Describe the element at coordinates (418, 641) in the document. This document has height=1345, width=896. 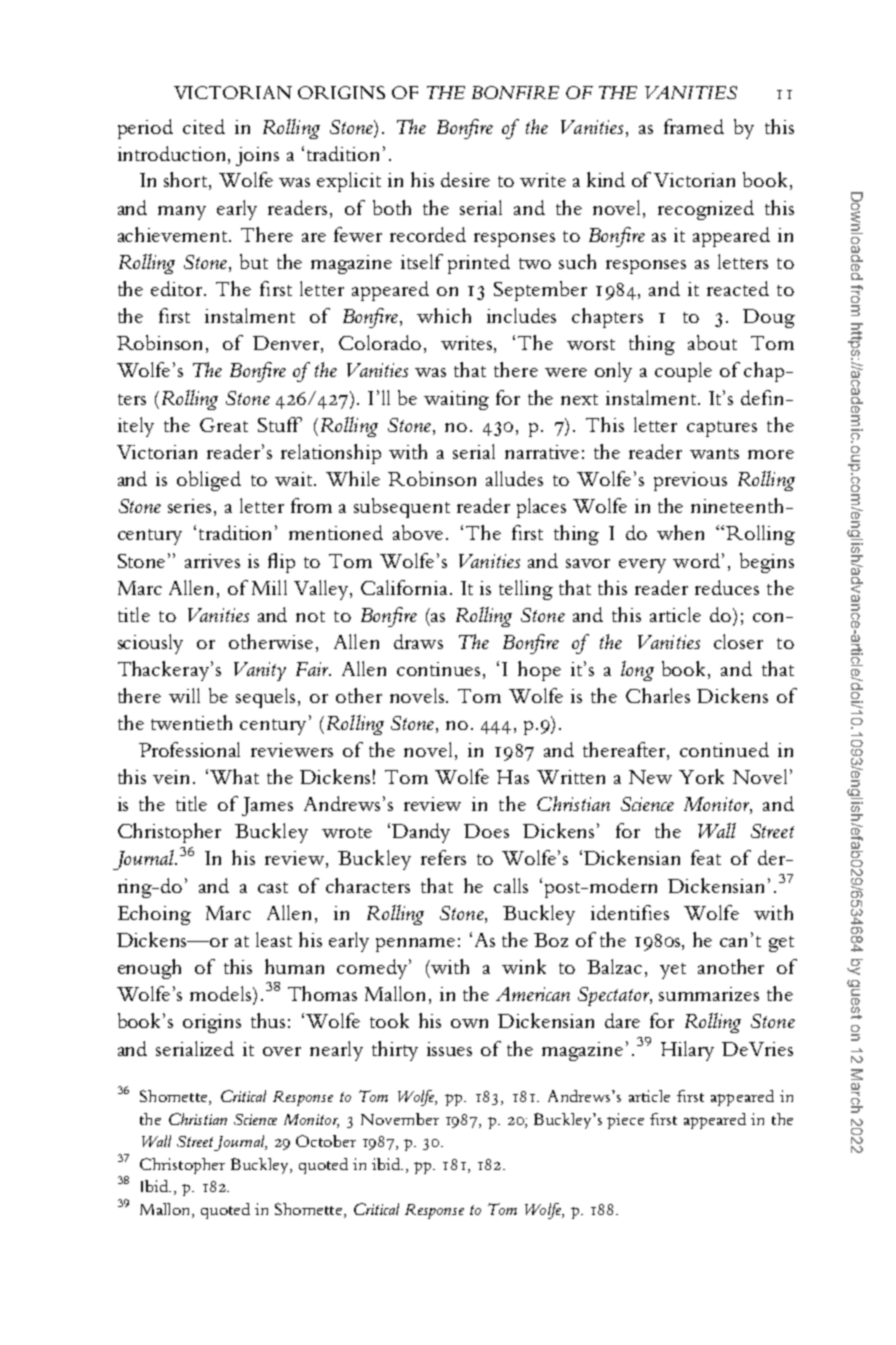
I see `draws` at that location.
